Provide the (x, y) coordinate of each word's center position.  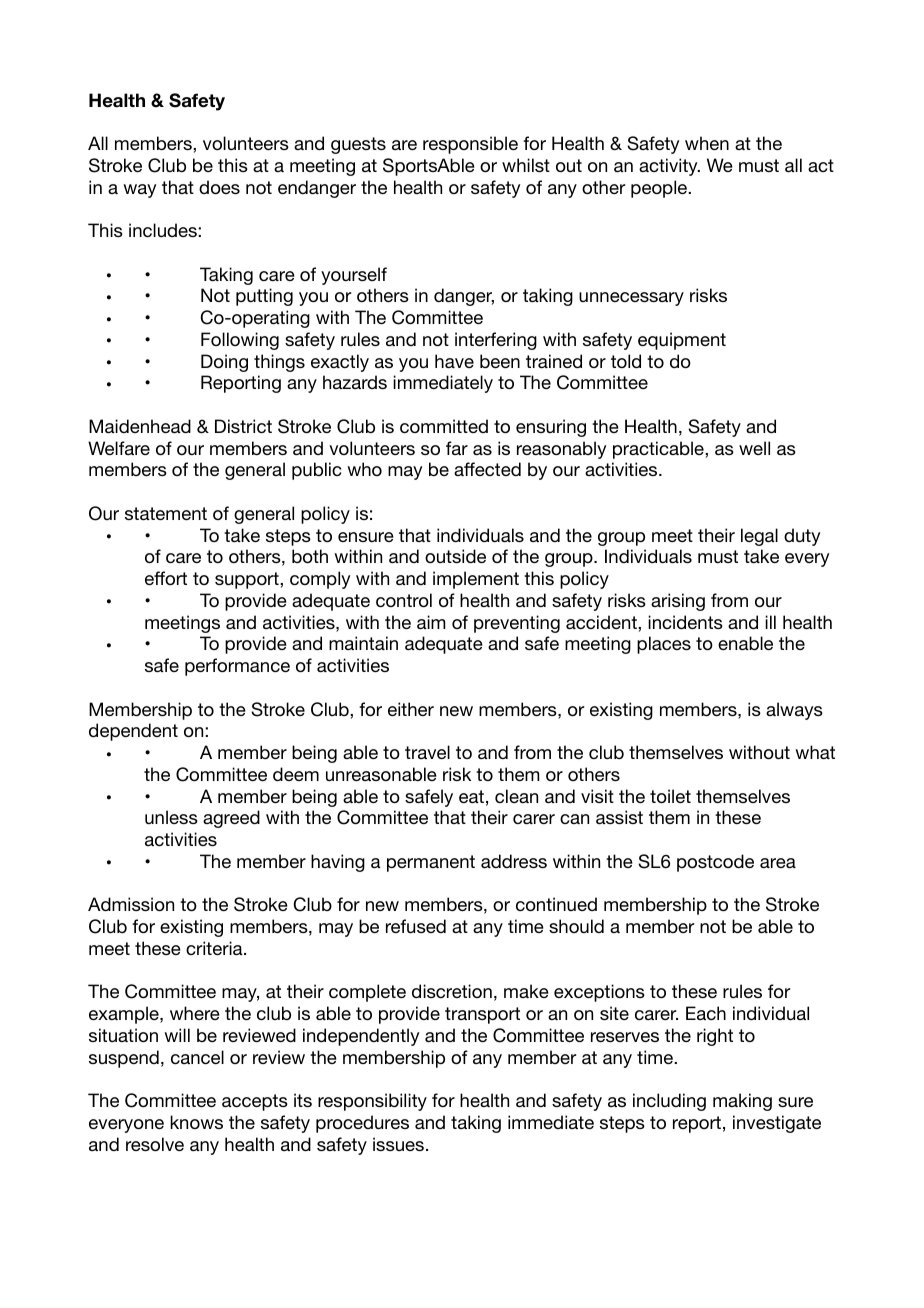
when (707, 143)
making (742, 1102)
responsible (470, 145)
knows (196, 1122)
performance (237, 667)
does (219, 187)
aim (431, 622)
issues (398, 1144)
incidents (685, 622)
